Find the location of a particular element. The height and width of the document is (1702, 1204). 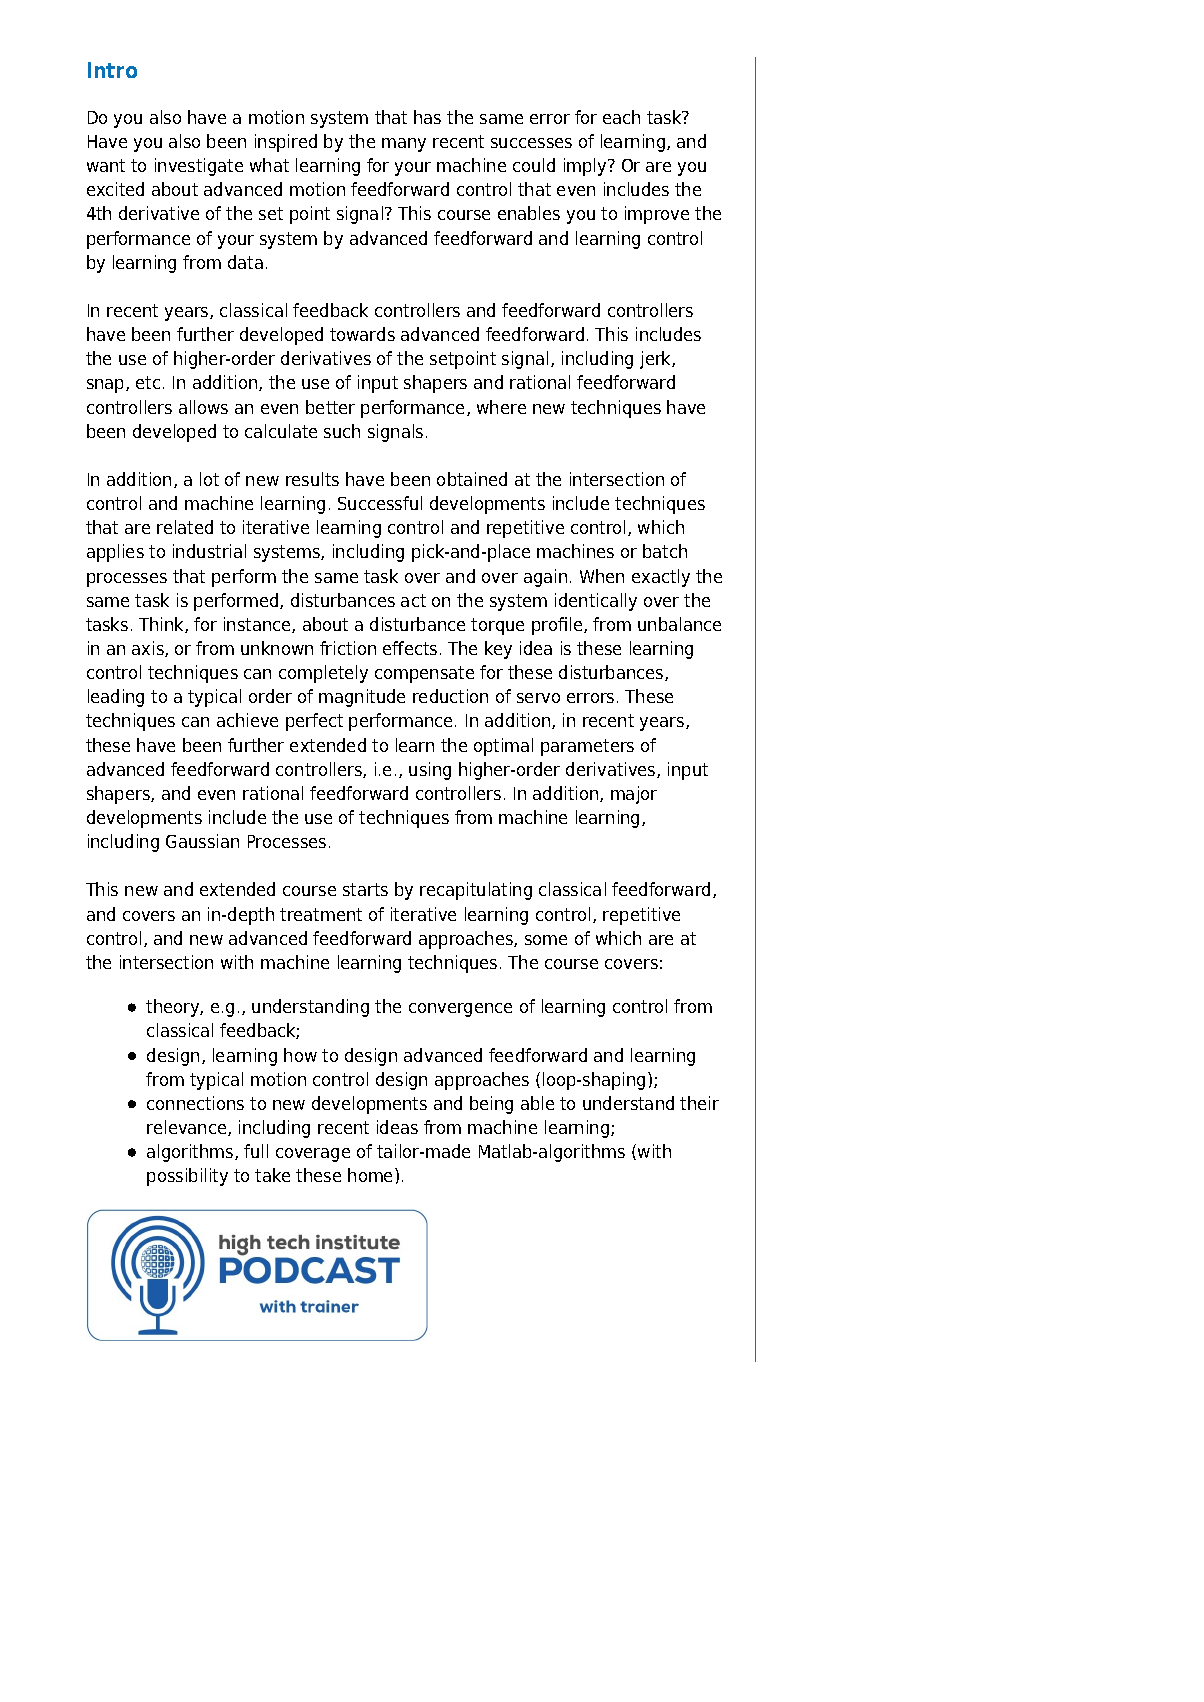

each is located at coordinates (621, 117).
